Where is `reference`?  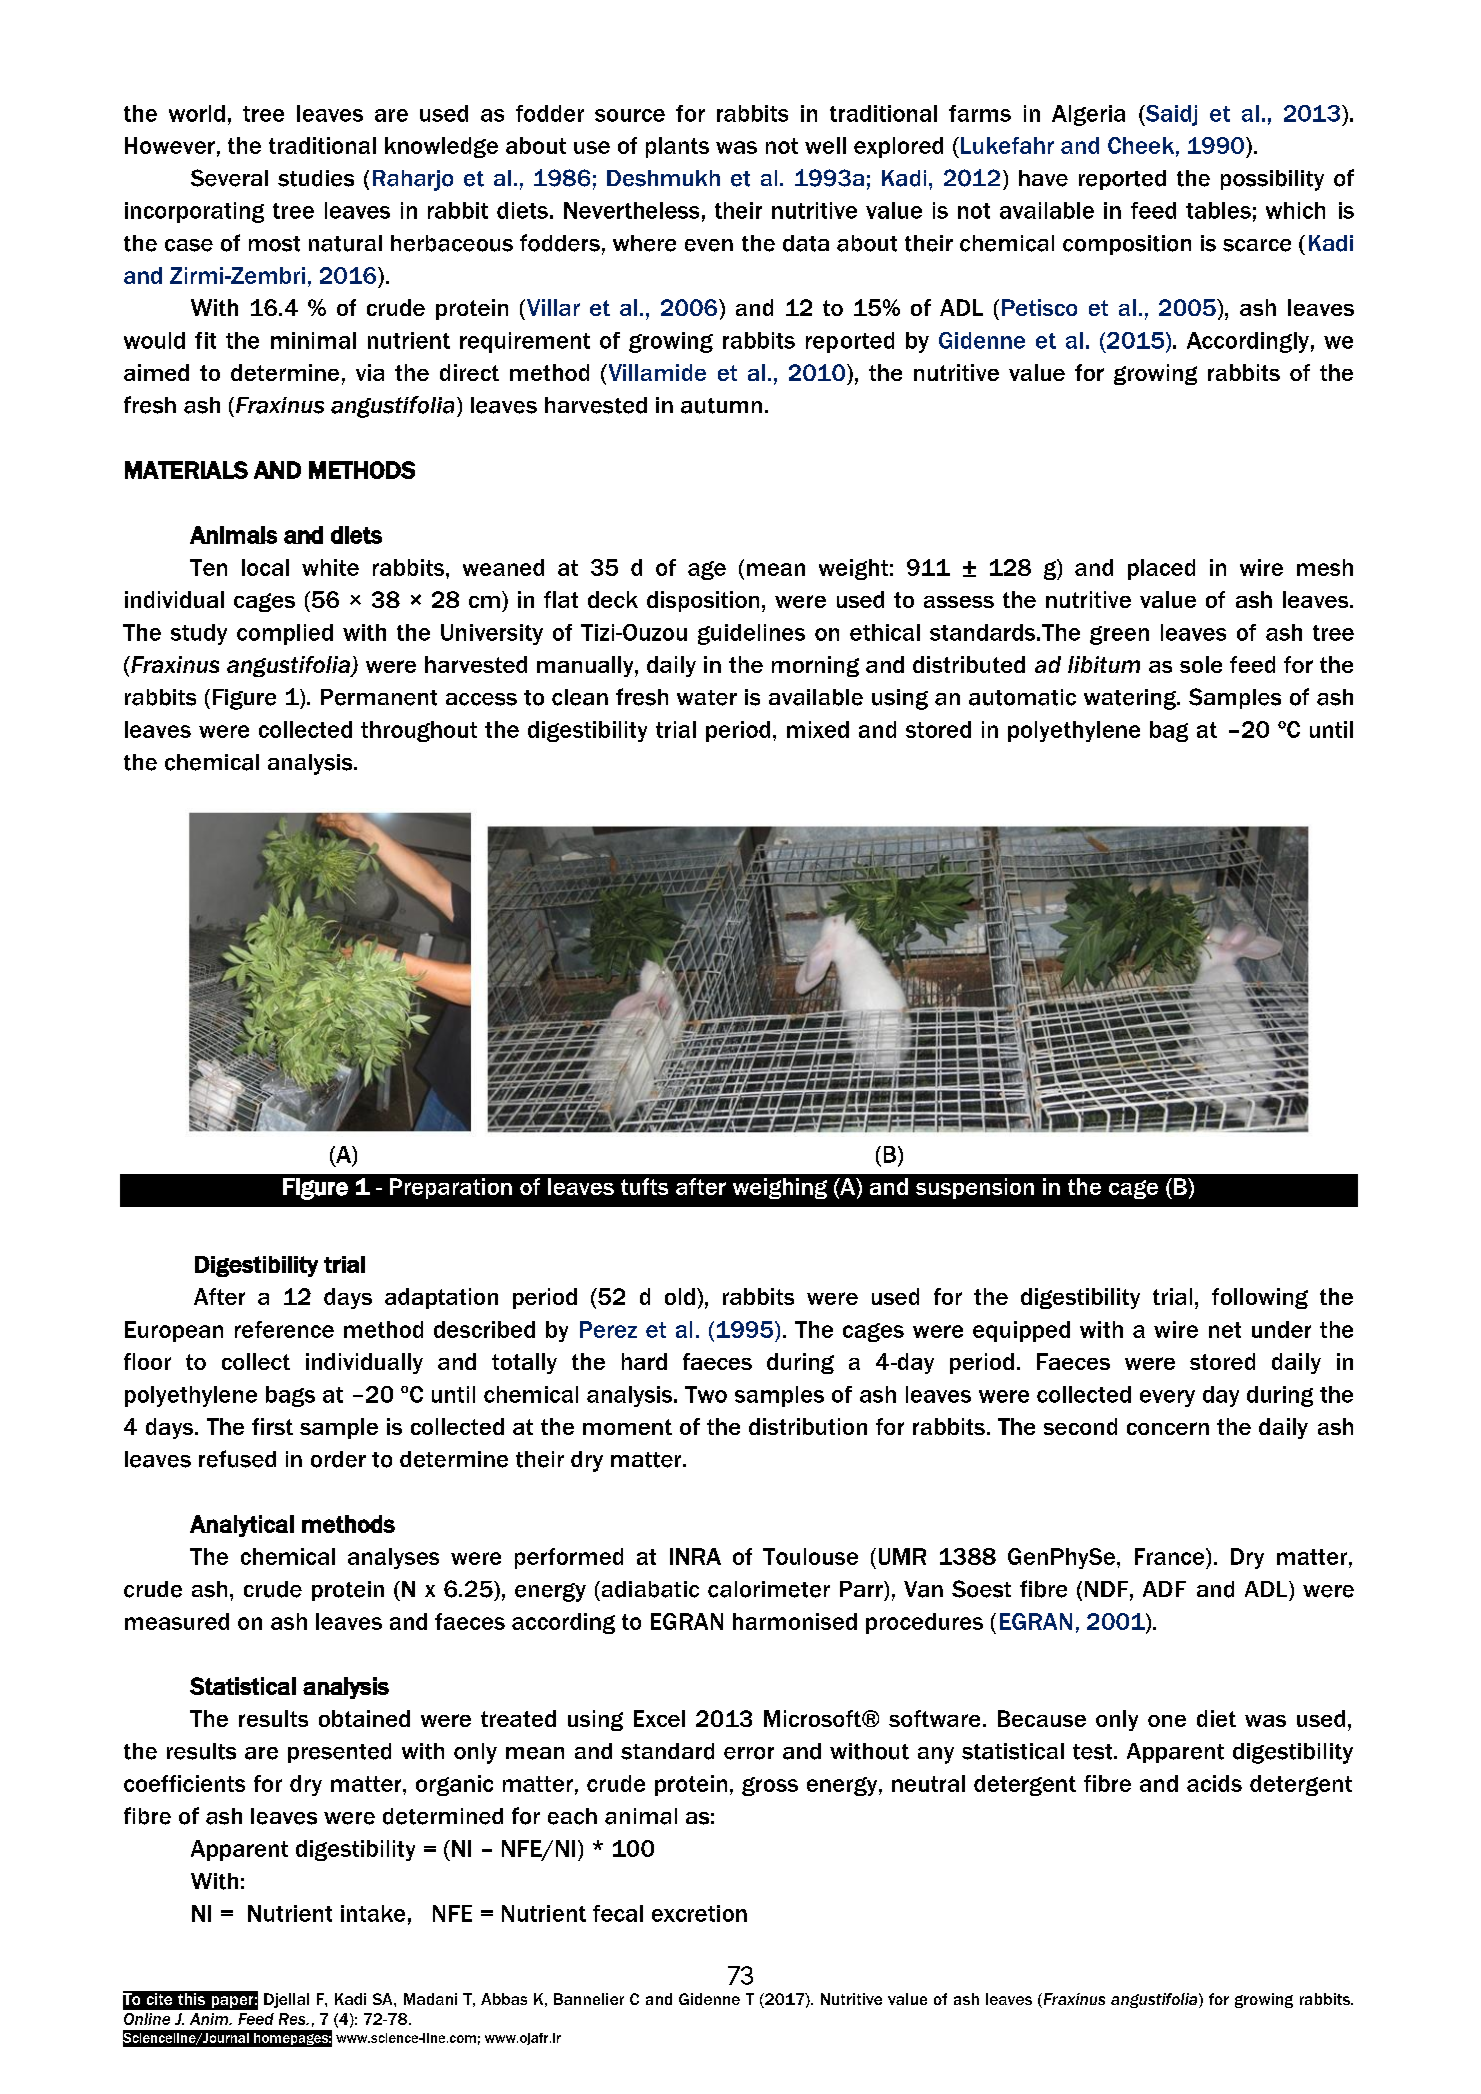 reference is located at coordinates (284, 1329).
